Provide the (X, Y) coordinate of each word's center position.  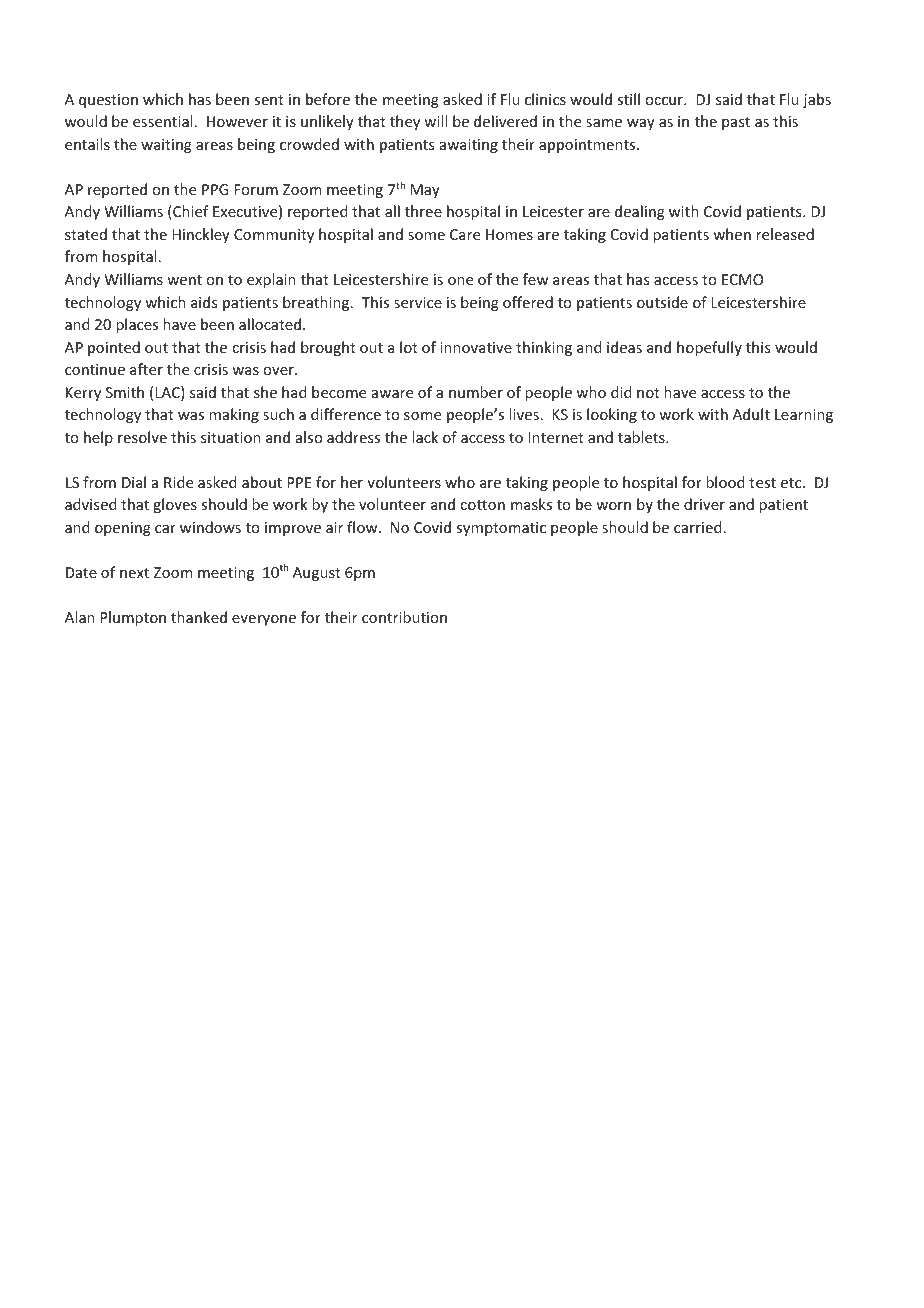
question (108, 101)
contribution (404, 617)
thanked (199, 617)
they (405, 122)
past (736, 123)
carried (698, 527)
